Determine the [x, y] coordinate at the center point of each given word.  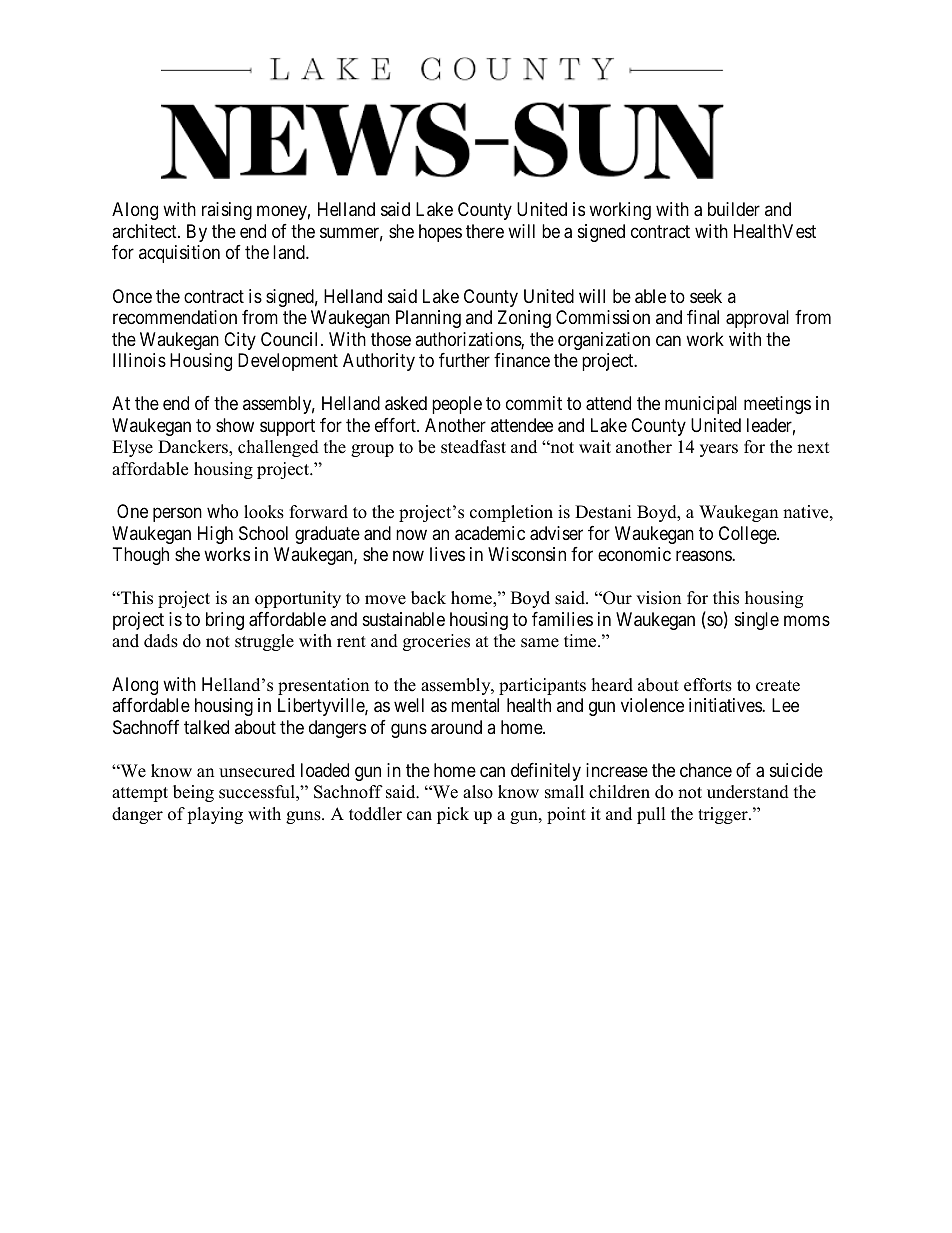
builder [734, 209]
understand [748, 792]
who [222, 511]
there [485, 231]
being [193, 793]
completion [511, 513]
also [478, 792]
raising [227, 211]
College [748, 535]
